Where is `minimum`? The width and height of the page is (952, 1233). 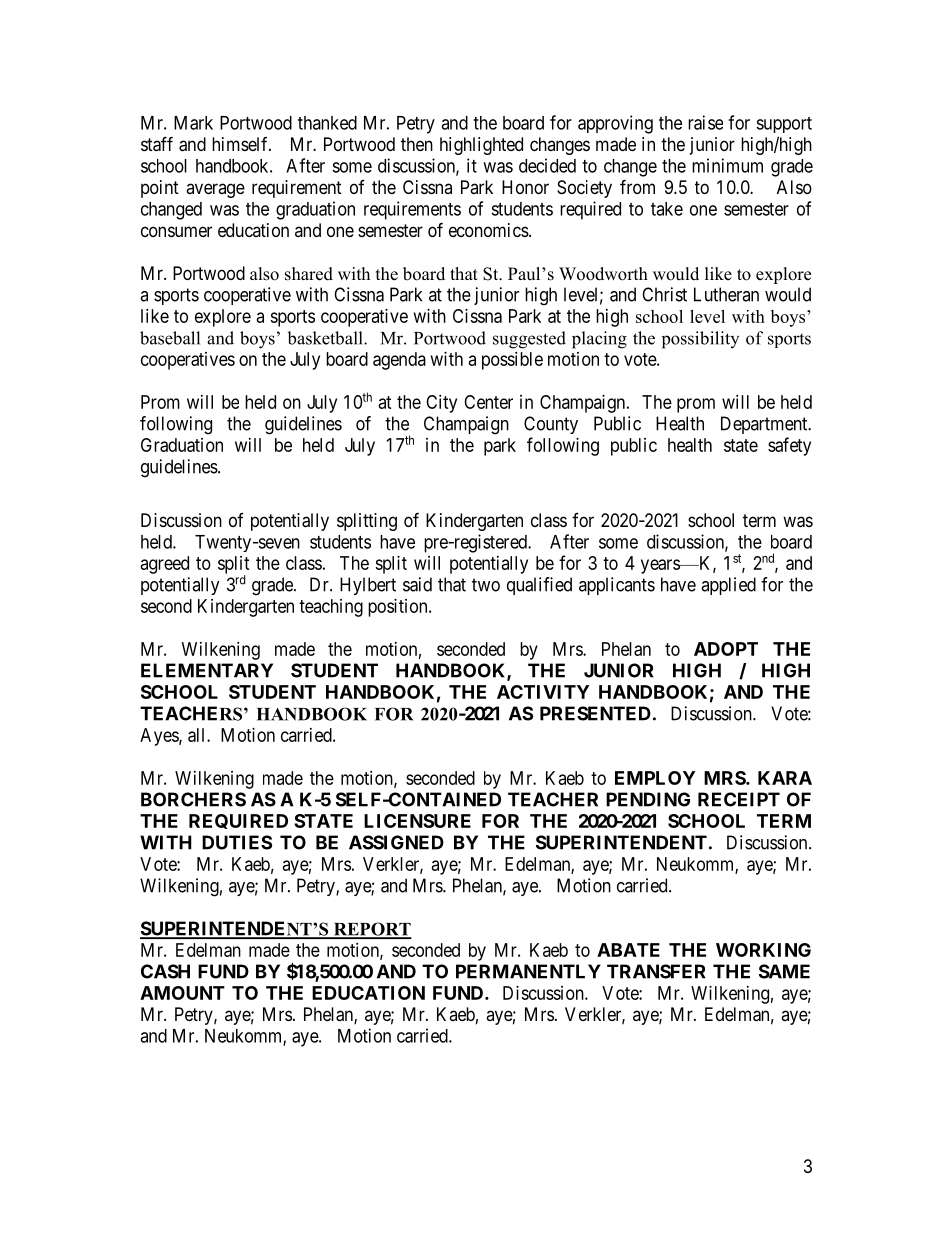
minimum is located at coordinates (727, 165).
